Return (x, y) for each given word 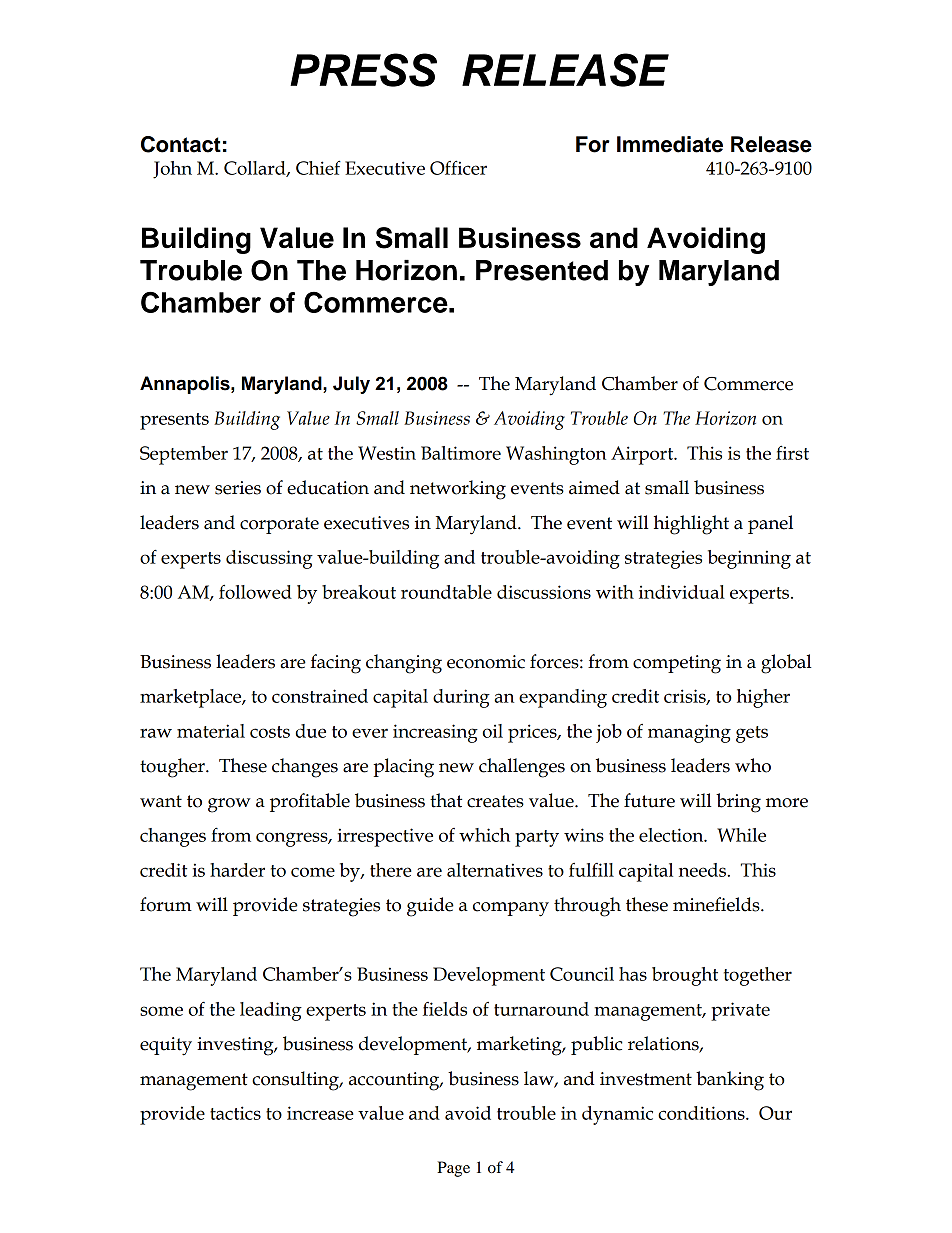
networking (458, 490)
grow (229, 805)
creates (495, 801)
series (238, 488)
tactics (235, 1113)
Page (453, 1169)
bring (738, 803)
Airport (643, 455)
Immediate (670, 144)
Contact (181, 144)
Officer (458, 167)
